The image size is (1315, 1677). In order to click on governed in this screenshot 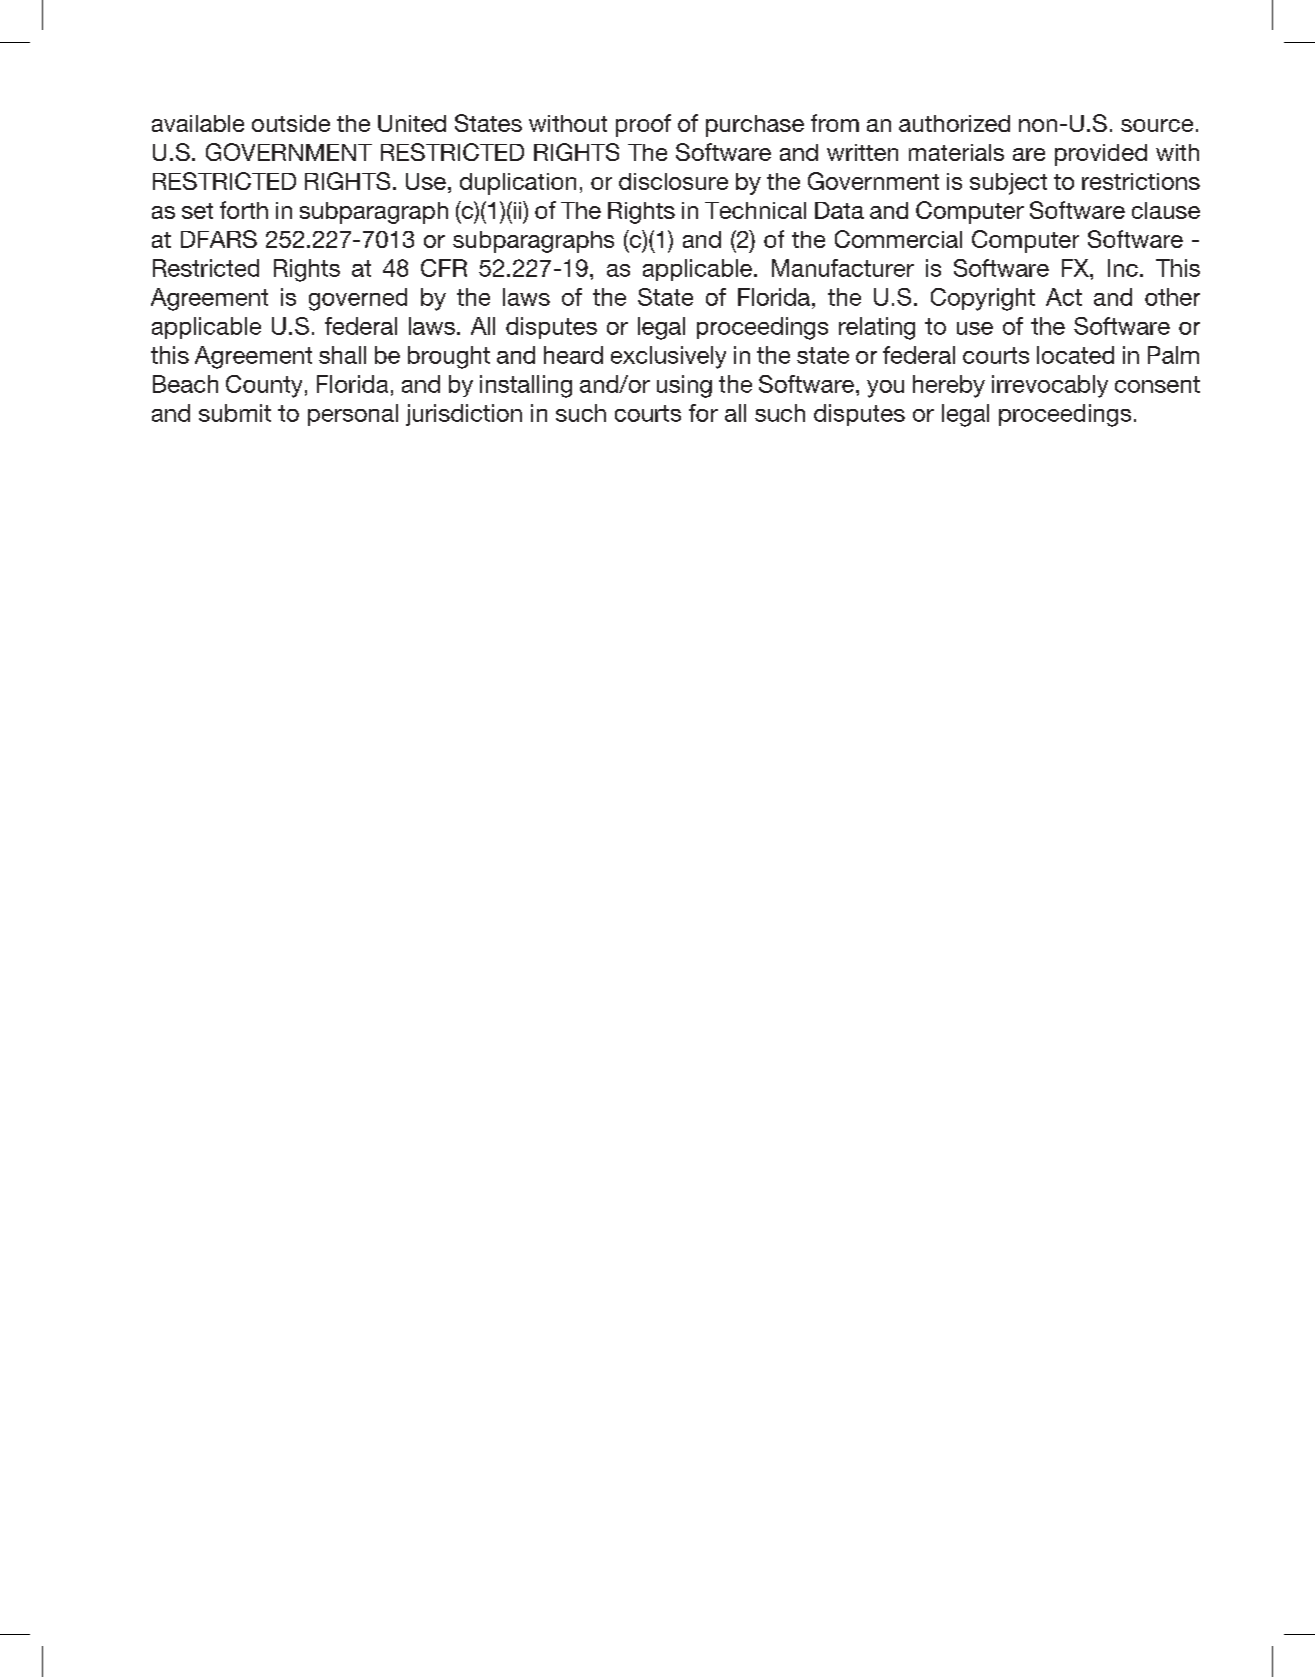, I will do `click(358, 299)`.
